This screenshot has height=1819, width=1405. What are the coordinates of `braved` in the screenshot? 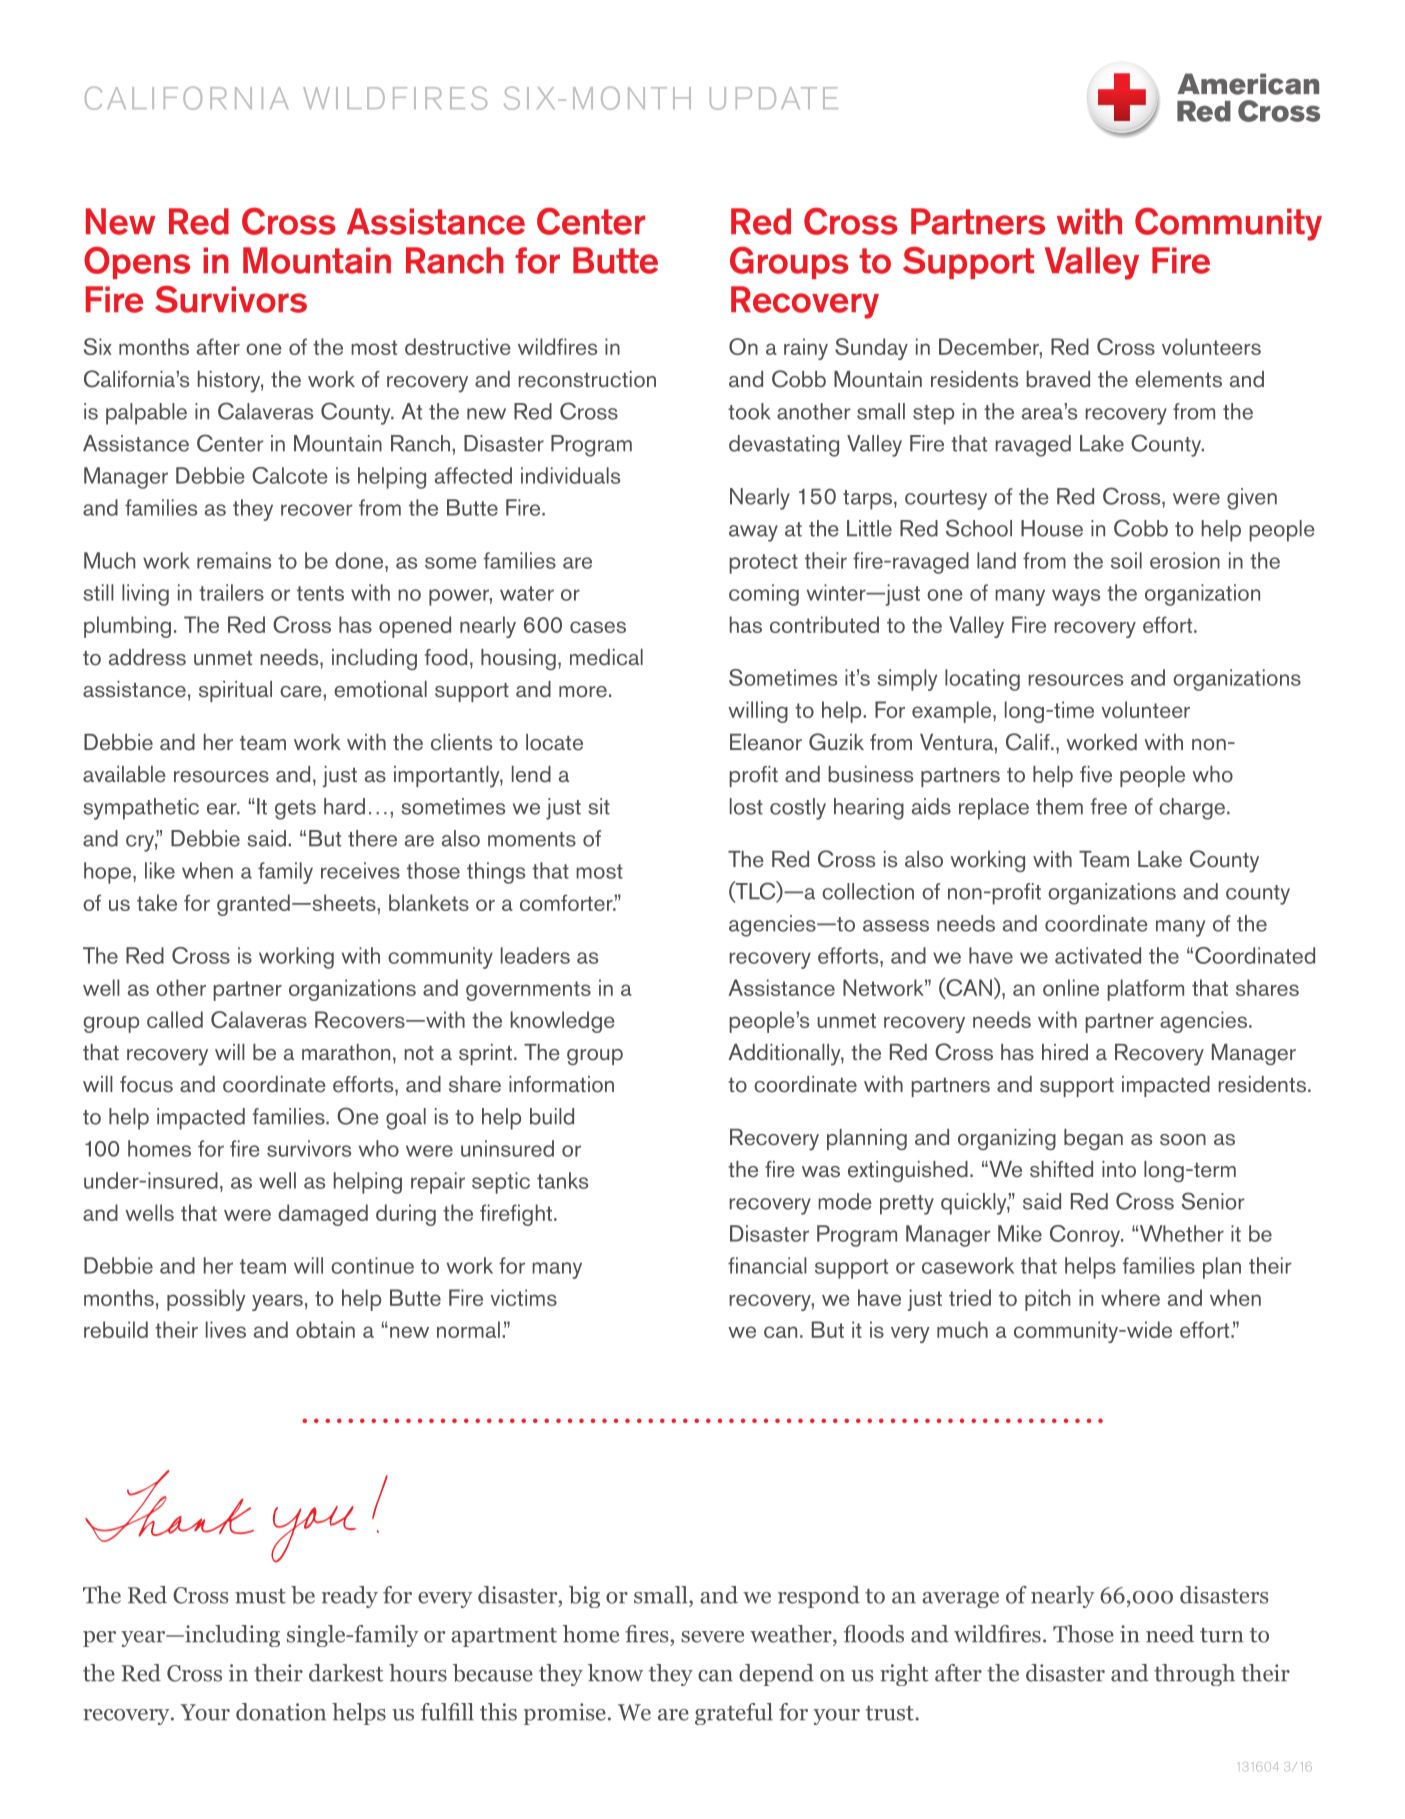 It's located at (1058, 379).
